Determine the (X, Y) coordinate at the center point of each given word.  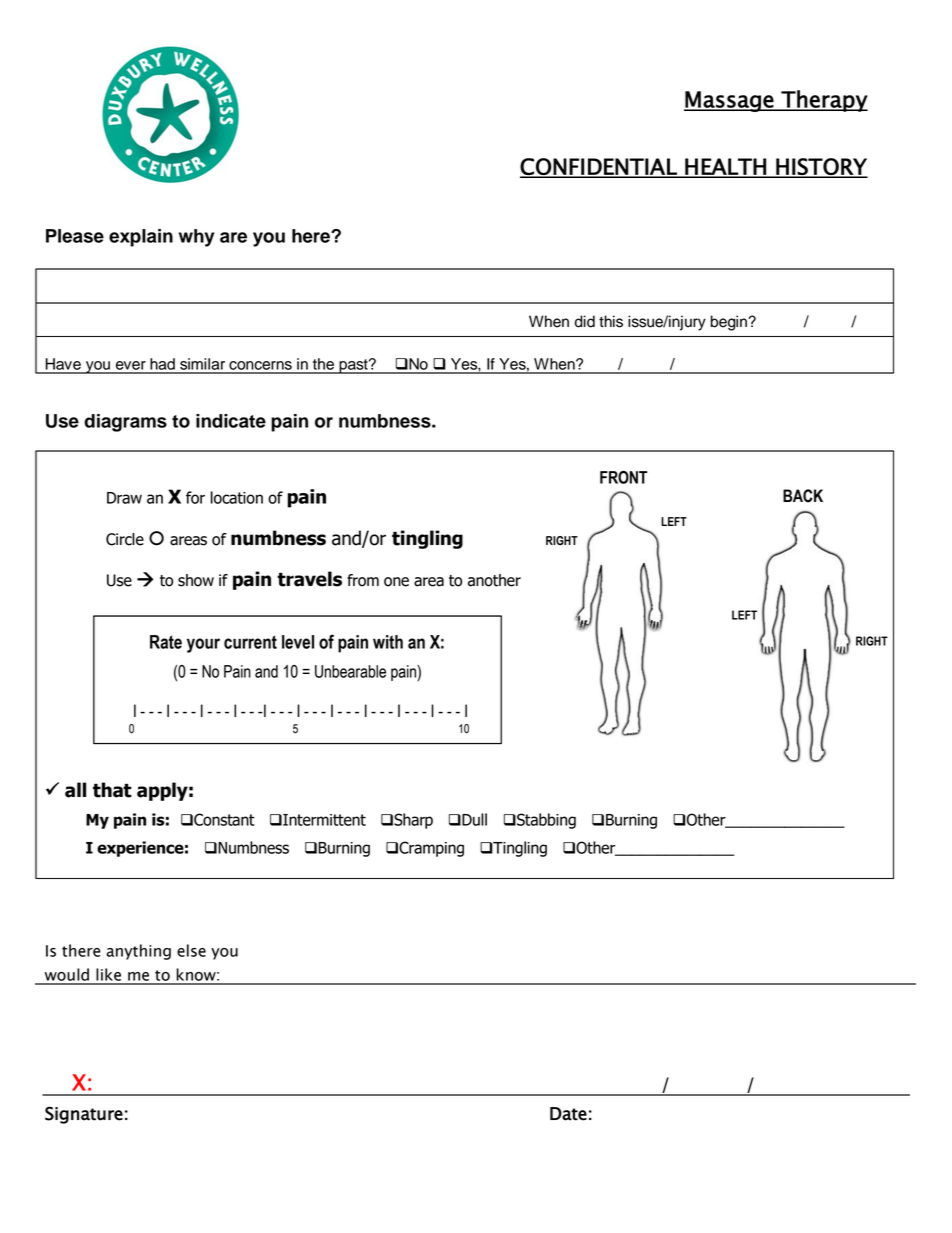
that (112, 790)
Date (568, 1114)
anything (138, 952)
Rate (166, 642)
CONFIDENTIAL (599, 167)
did (585, 321)
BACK (803, 496)
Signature (84, 1115)
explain (141, 238)
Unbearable (350, 671)
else (191, 950)
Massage (730, 101)
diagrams (125, 423)
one (396, 582)
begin (730, 323)
